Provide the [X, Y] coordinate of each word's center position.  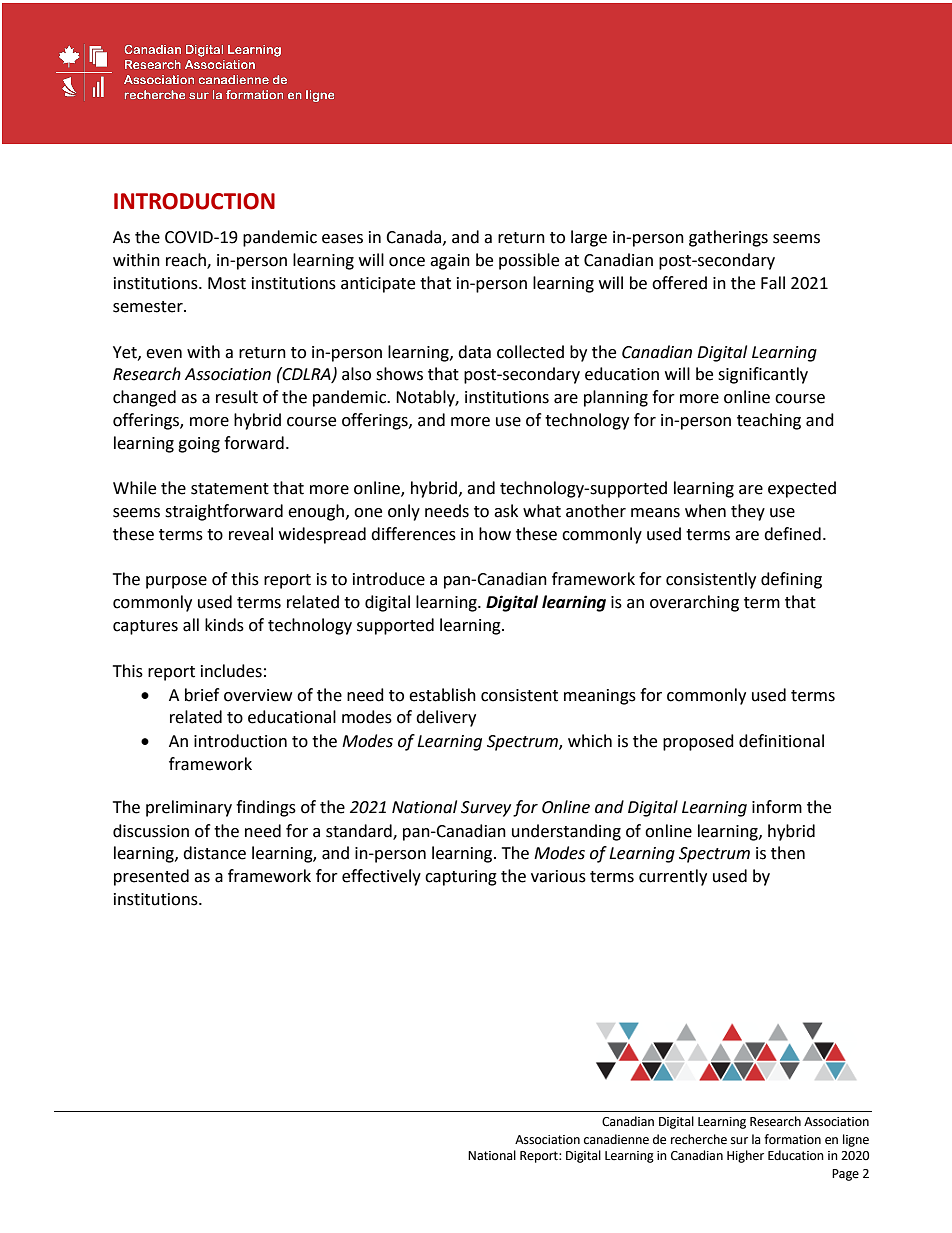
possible [529, 261]
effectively [381, 877]
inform [777, 807]
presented [151, 877]
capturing [461, 878]
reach [187, 261]
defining [791, 580]
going [199, 445]
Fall [773, 283]
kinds [224, 625]
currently [673, 877]
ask [506, 511]
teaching [769, 421]
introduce [389, 579]
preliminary [189, 808]
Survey [486, 809]
